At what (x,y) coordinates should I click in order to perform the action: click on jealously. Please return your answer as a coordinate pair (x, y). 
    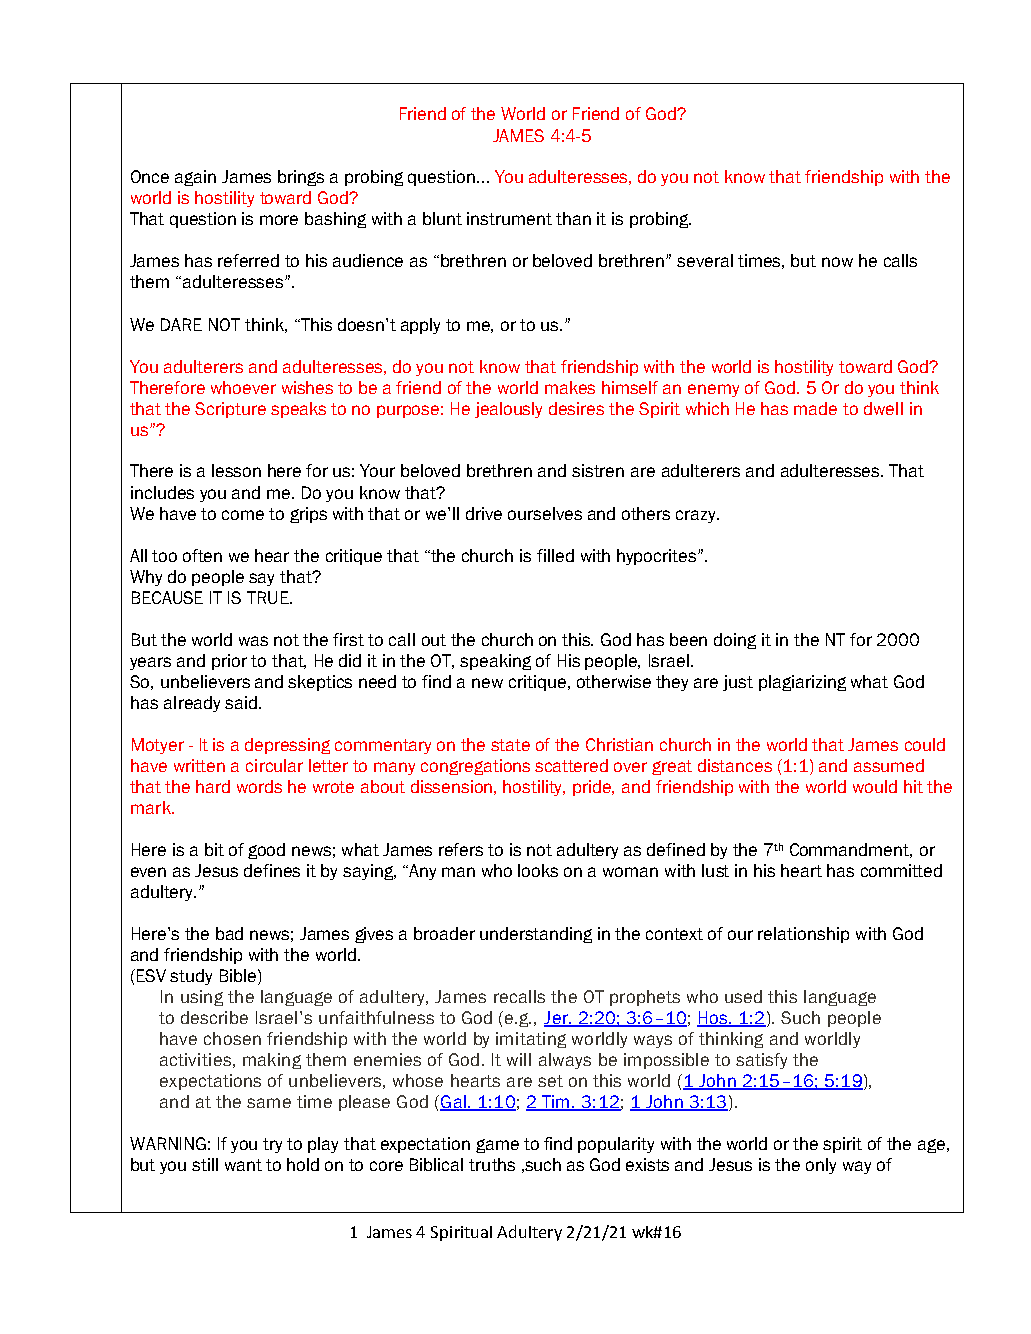
    Looking at the image, I should click on (508, 410).
